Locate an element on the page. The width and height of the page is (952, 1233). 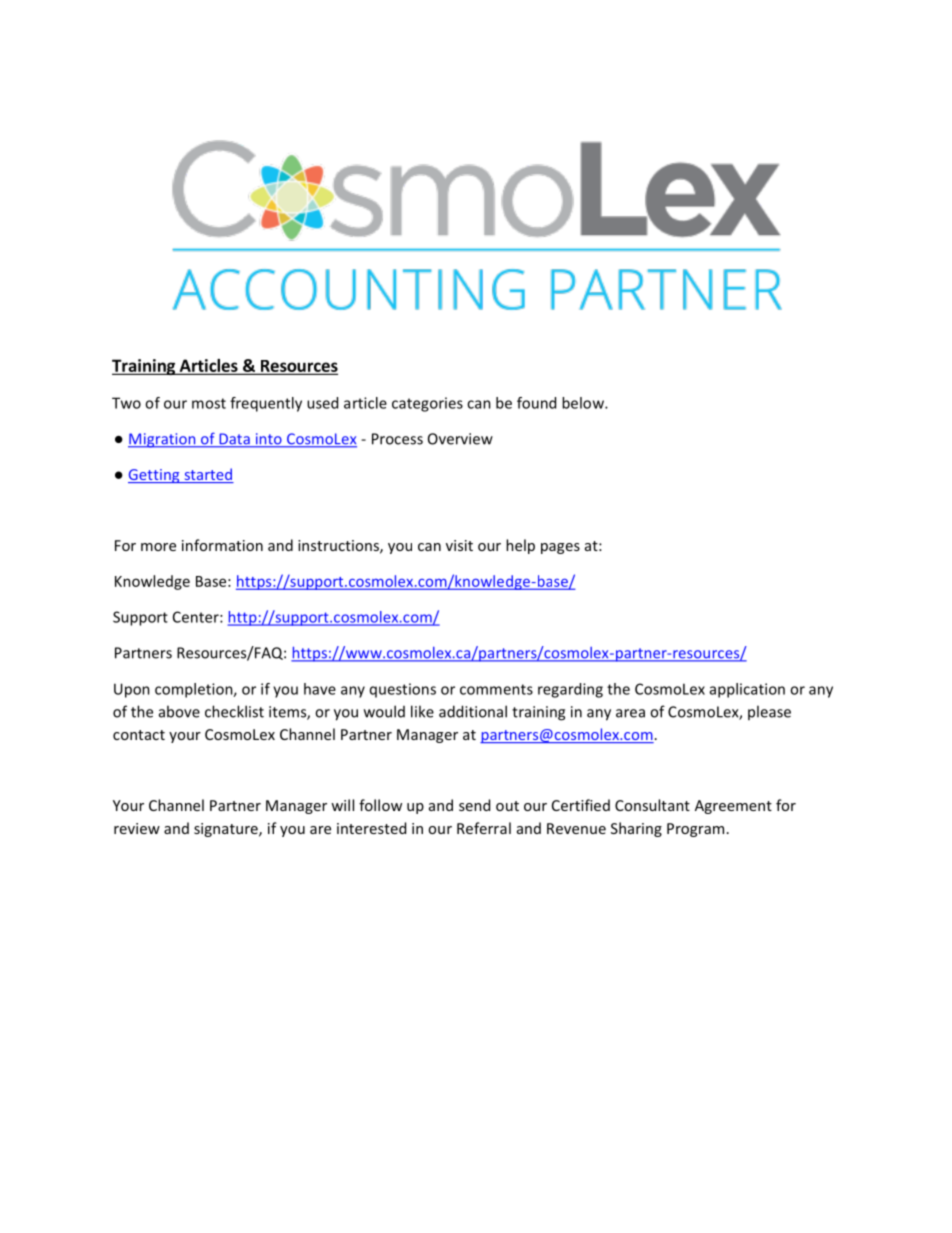
most is located at coordinates (209, 403).
